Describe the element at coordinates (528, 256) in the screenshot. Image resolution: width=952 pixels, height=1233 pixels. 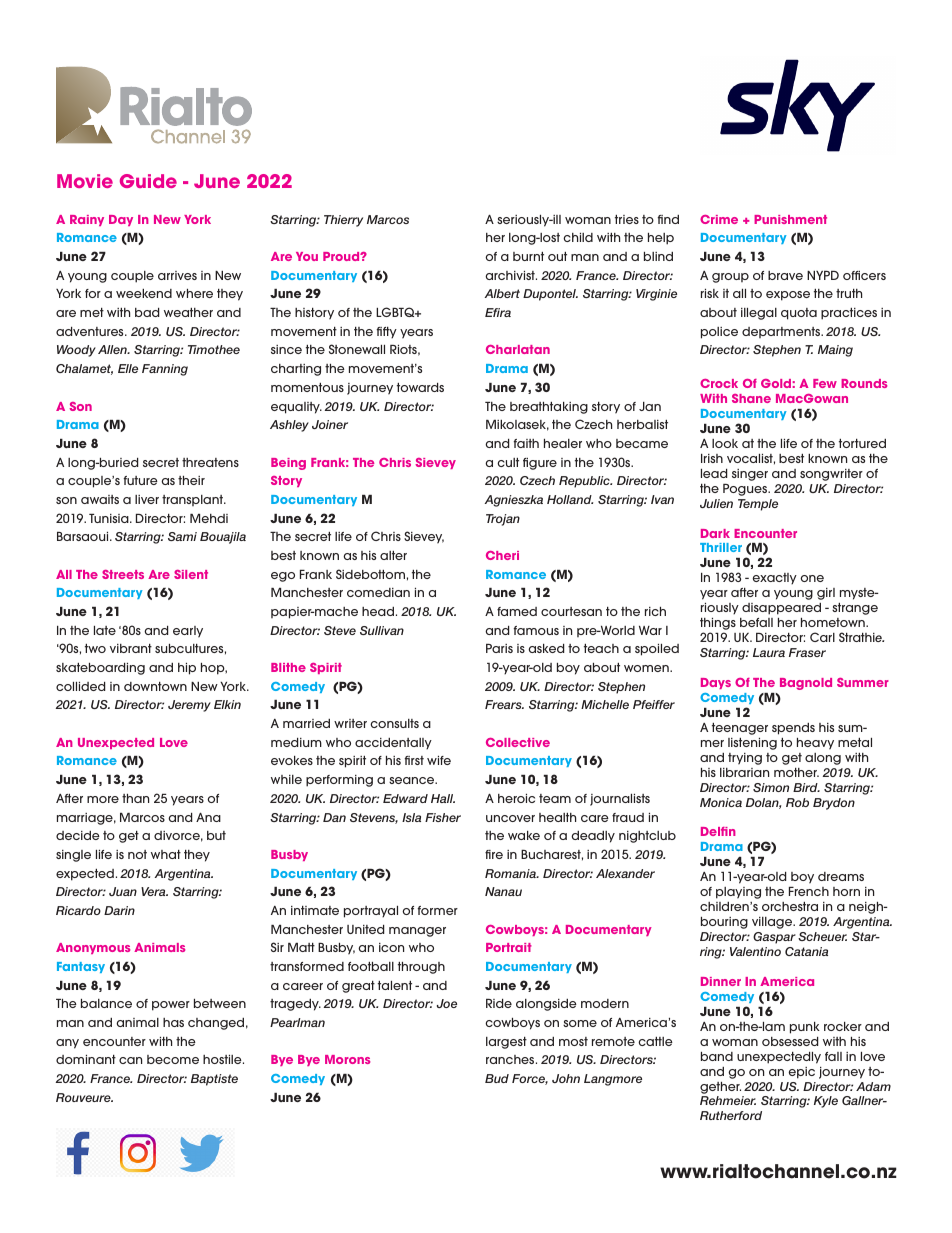
I see `burnt` at that location.
